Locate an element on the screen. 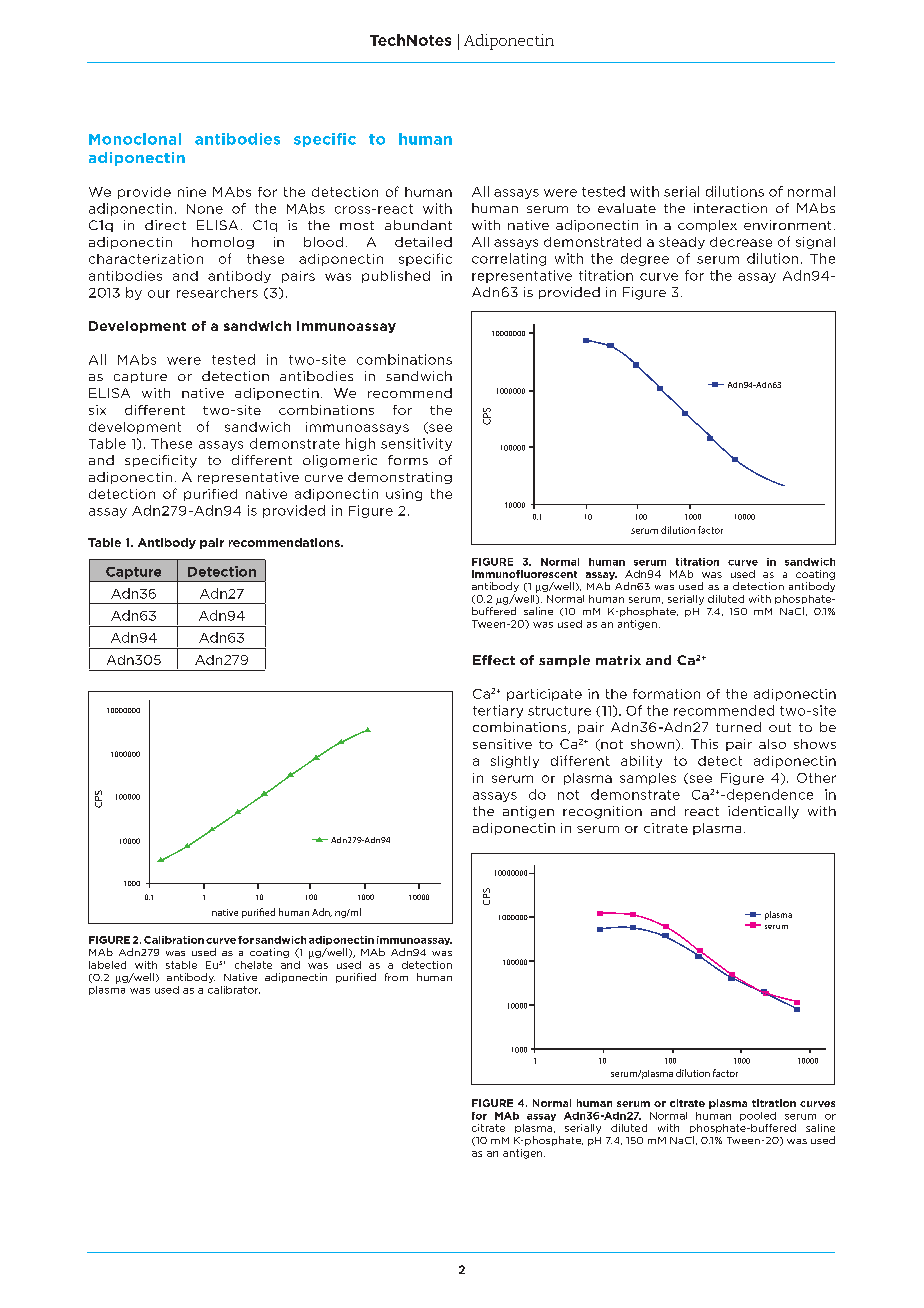 Image resolution: width=924 pixels, height=1308 pixels. calibrator is located at coordinates (234, 990).
